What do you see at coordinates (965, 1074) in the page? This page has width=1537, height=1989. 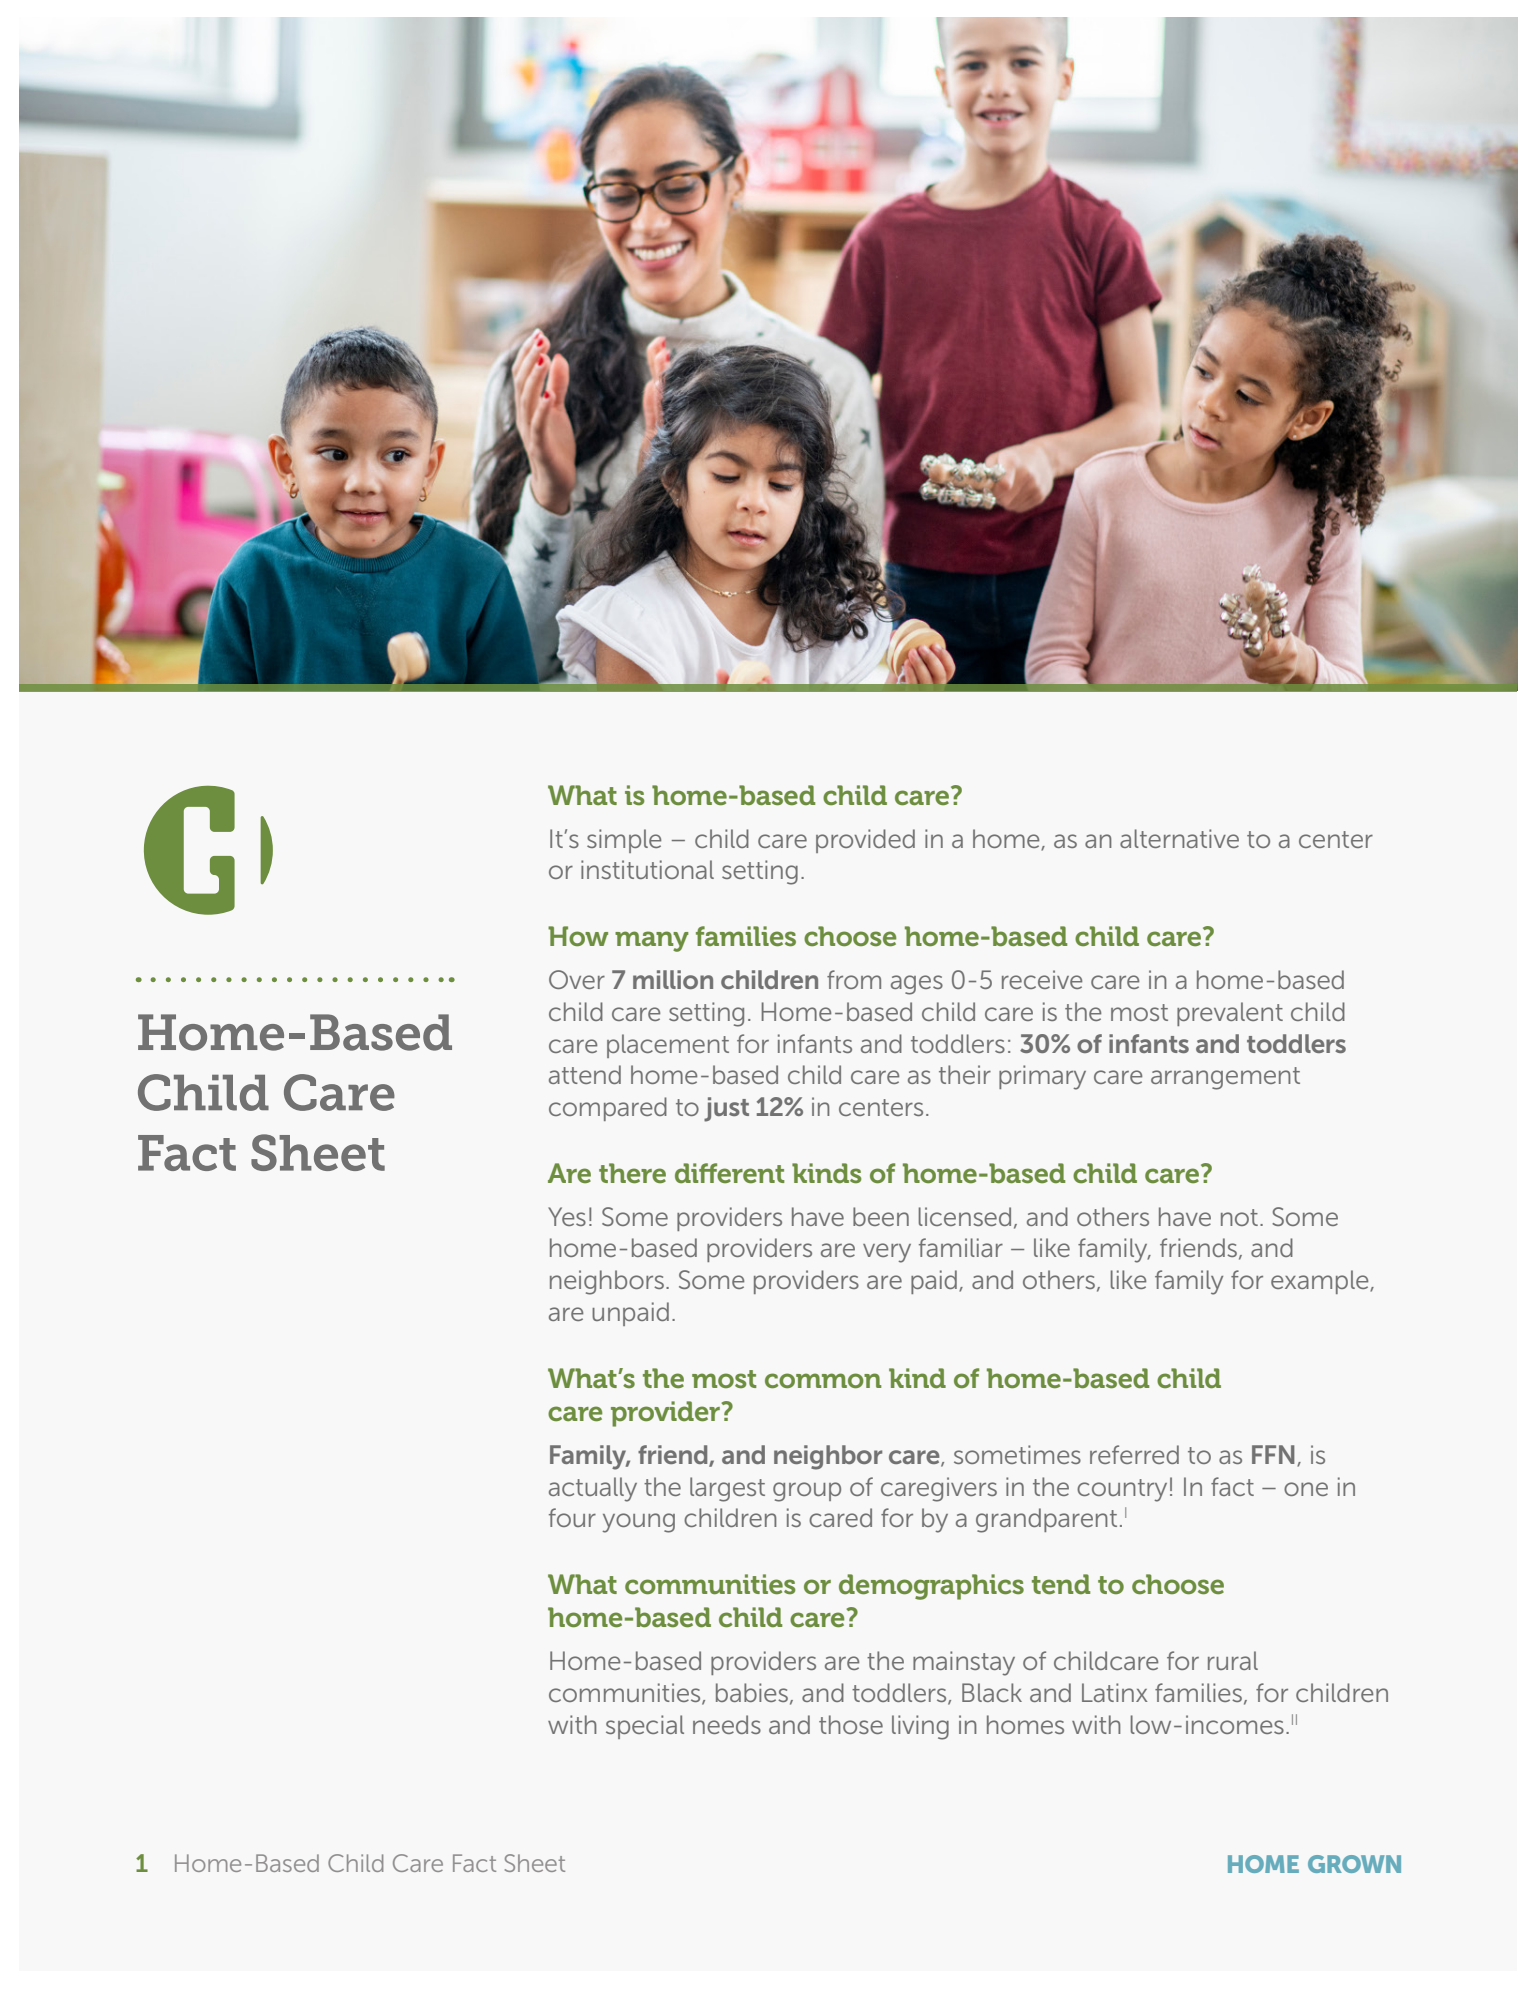 I see `their` at bounding box center [965, 1074].
